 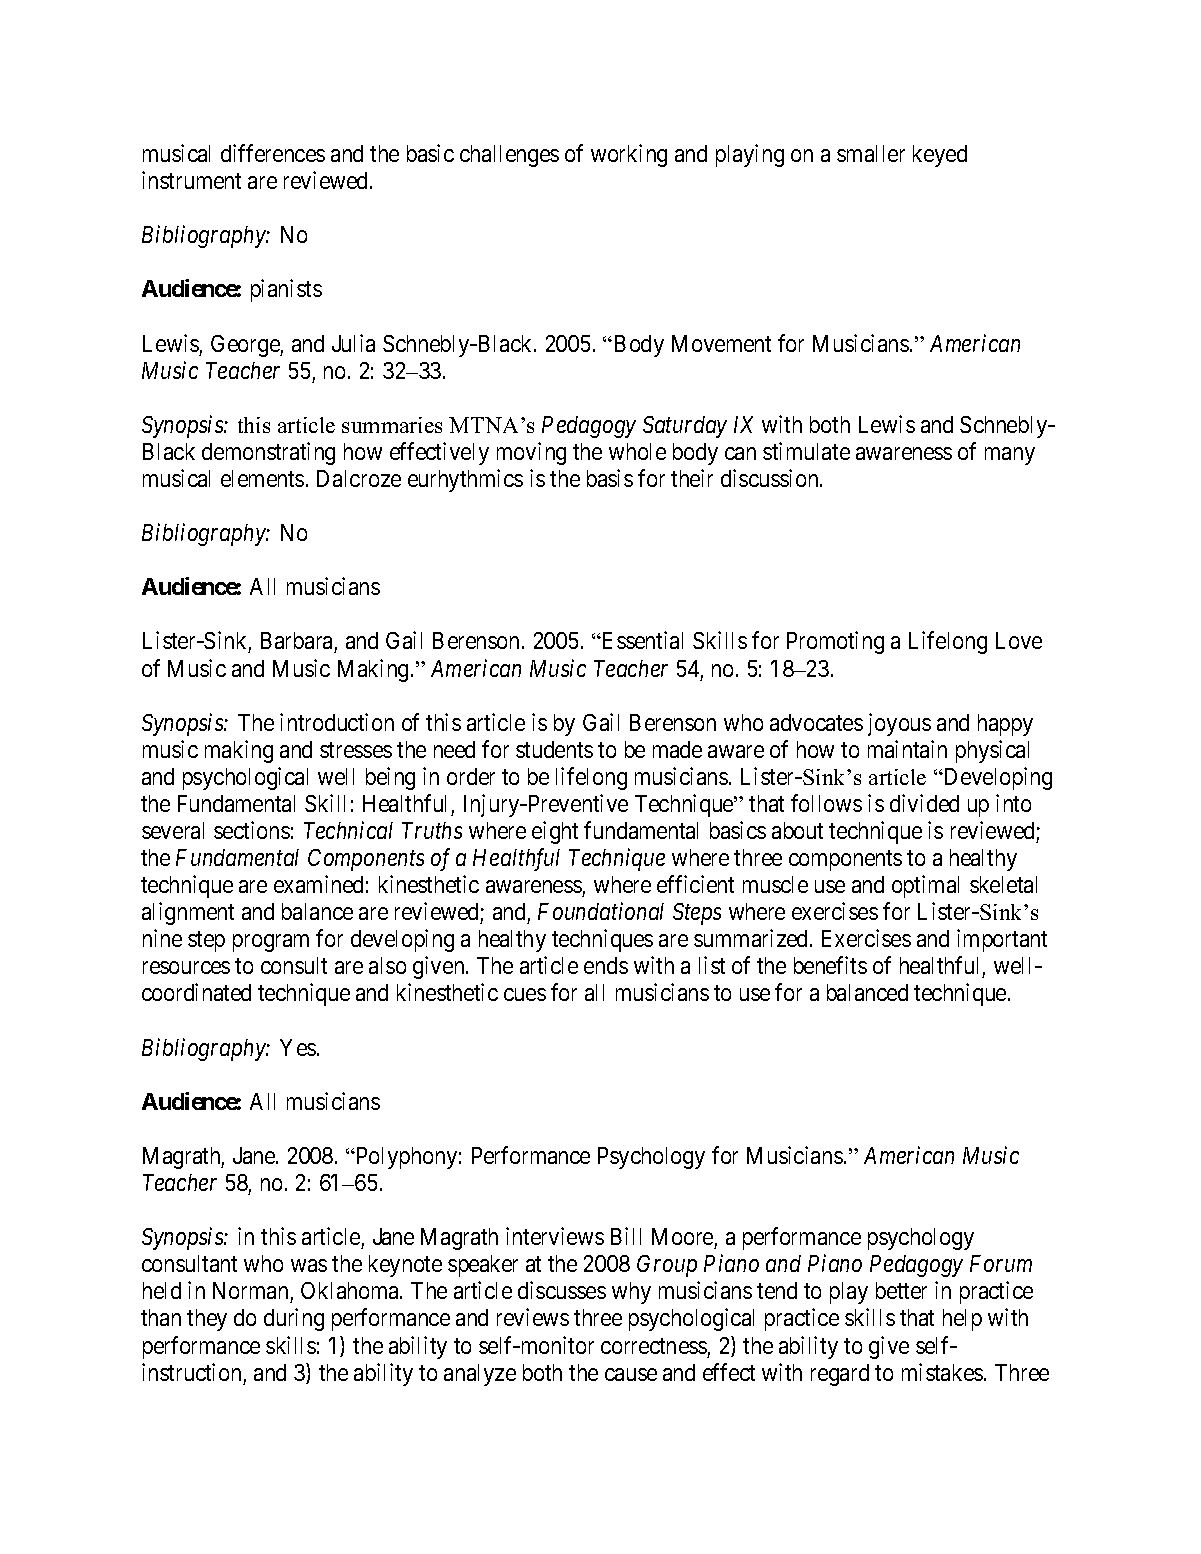 I want to click on working, so click(x=629, y=155).
